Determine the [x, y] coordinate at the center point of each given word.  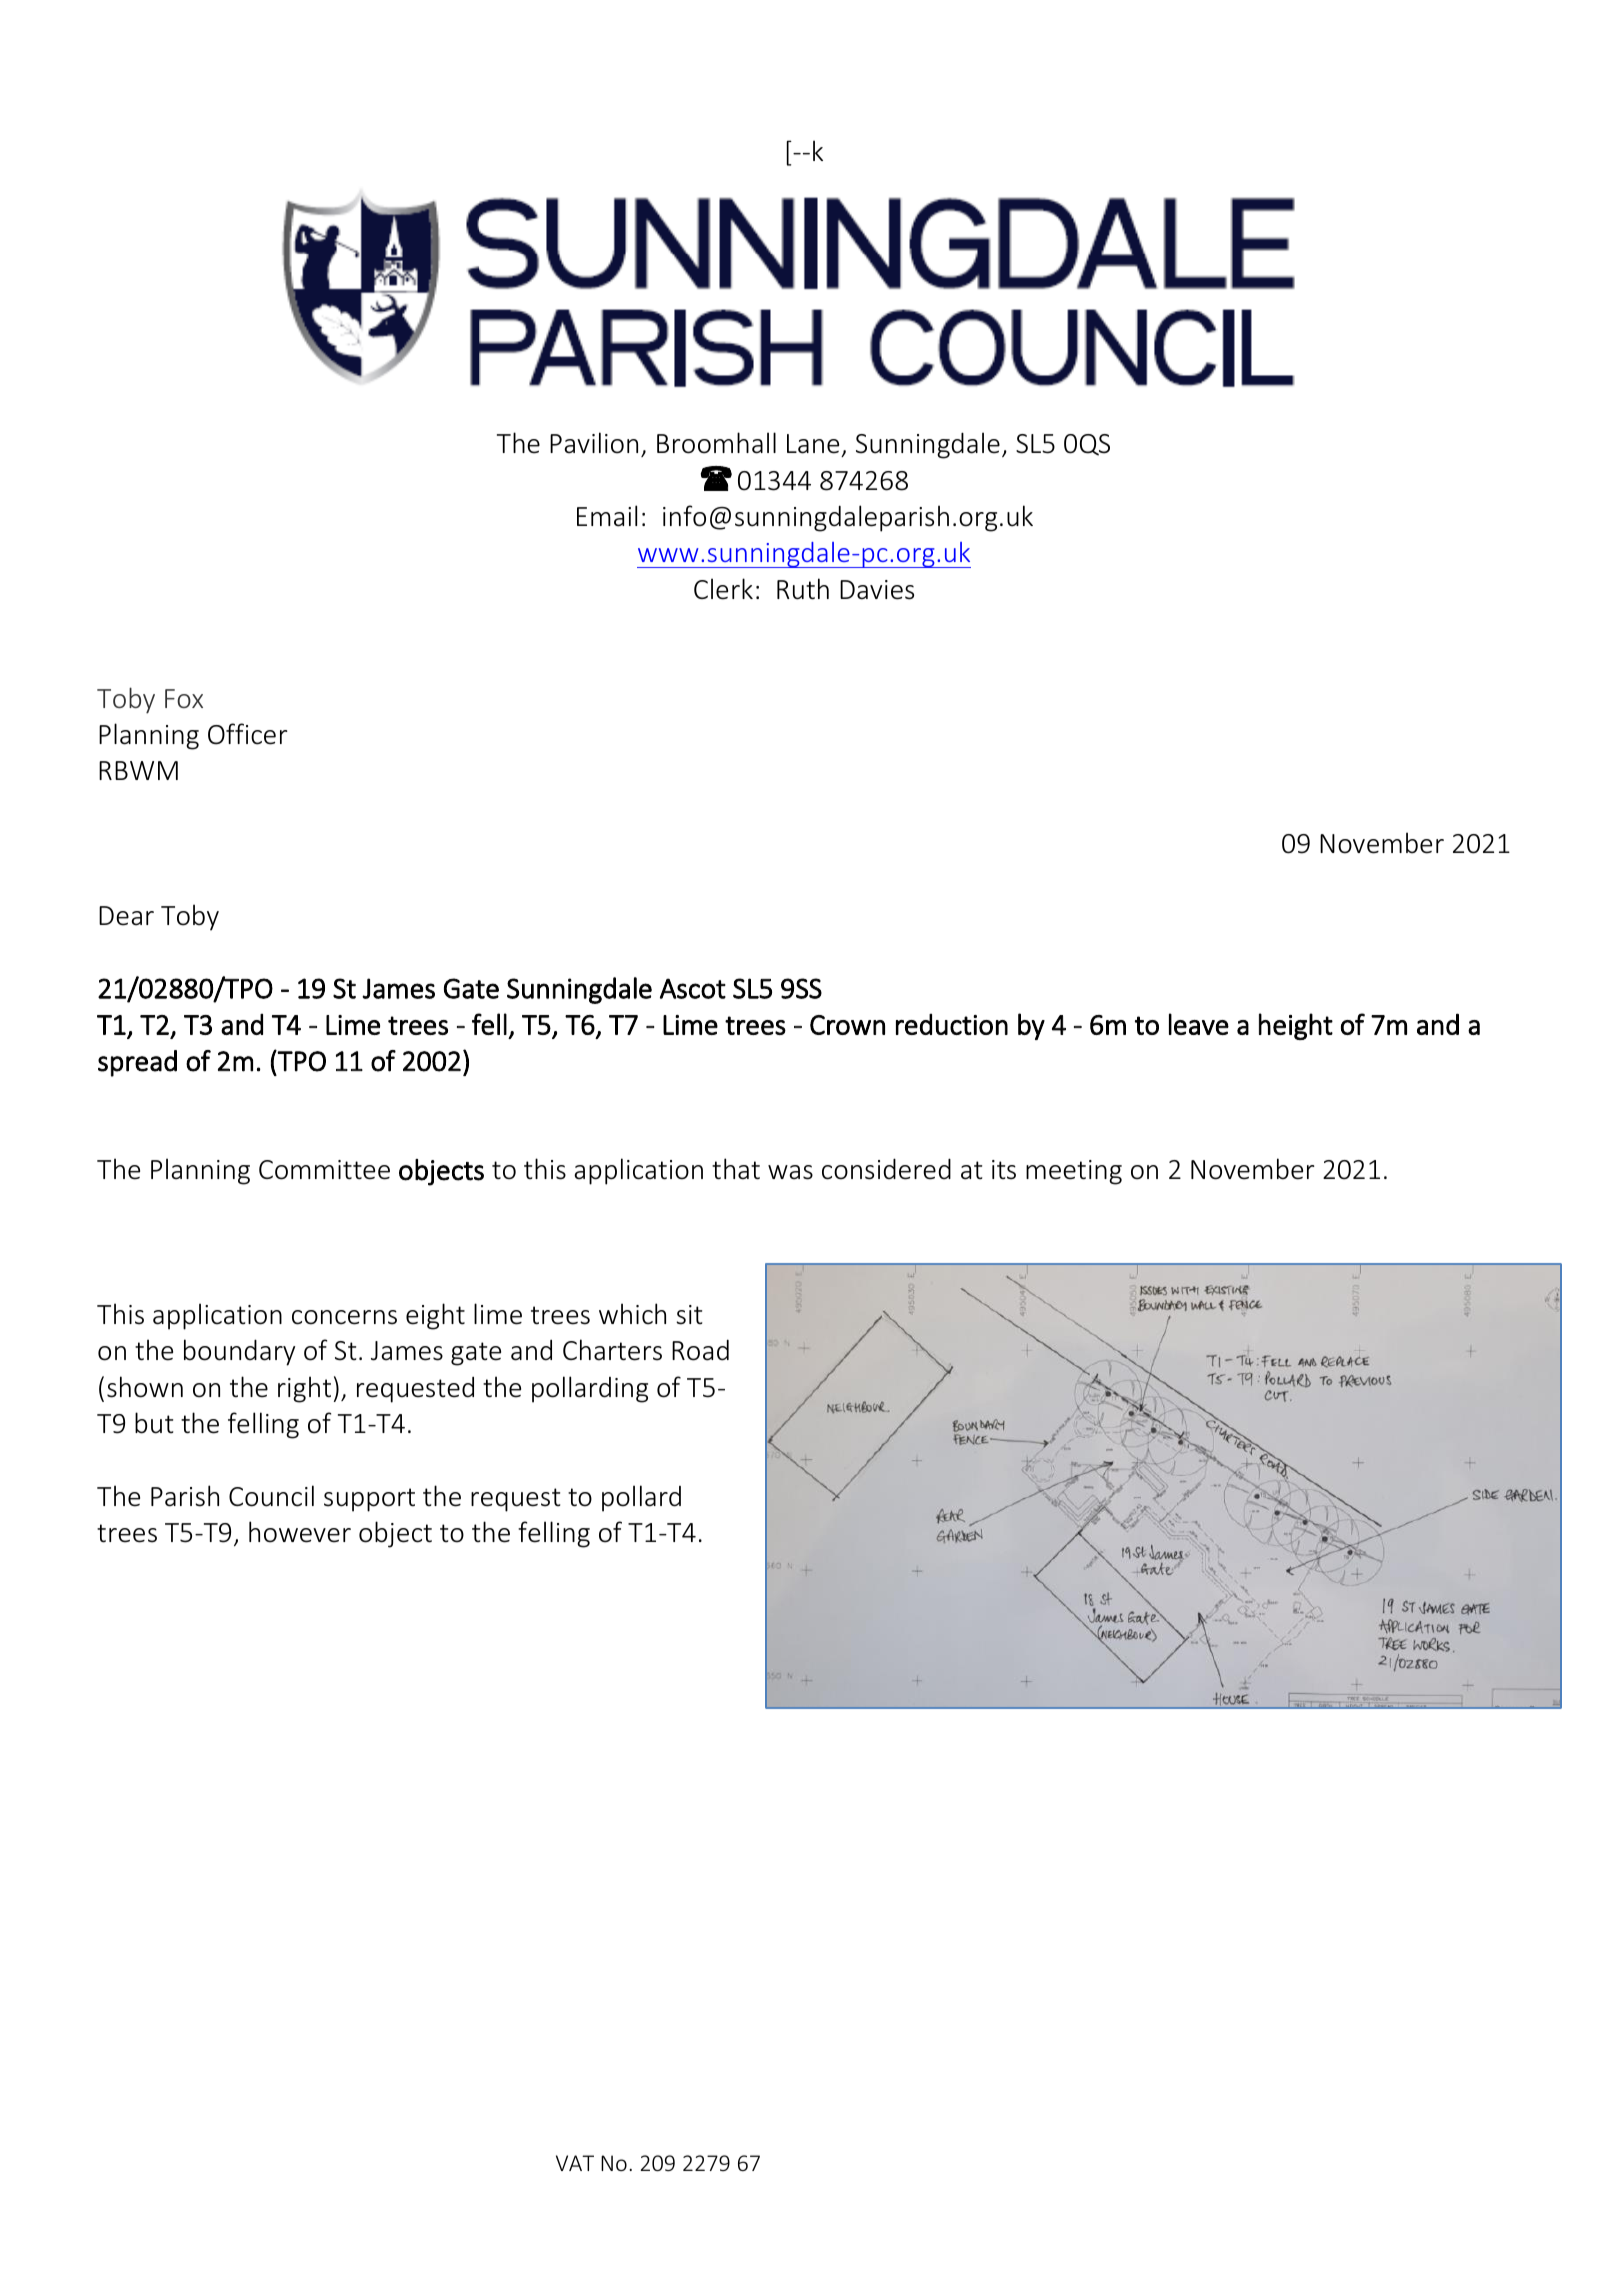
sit [689, 1315]
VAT [575, 2163]
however [300, 1532]
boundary [239, 1352]
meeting [1074, 1172]
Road [700, 1350]
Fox [184, 698]
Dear [126, 916]
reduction [952, 1024]
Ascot [693, 988]
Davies [877, 590]
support [369, 1500]
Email [607, 516]
